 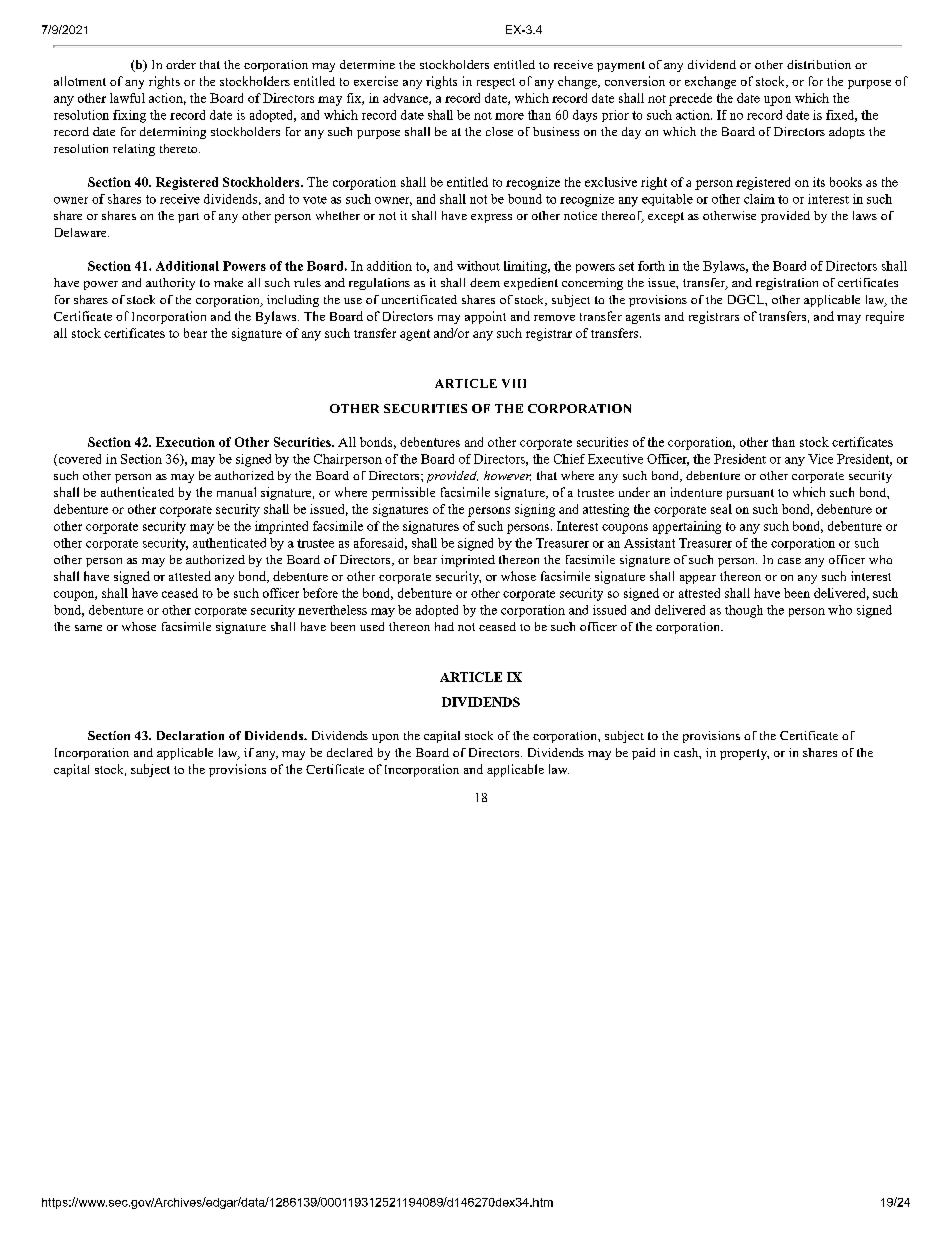 I want to click on order, so click(x=181, y=64).
